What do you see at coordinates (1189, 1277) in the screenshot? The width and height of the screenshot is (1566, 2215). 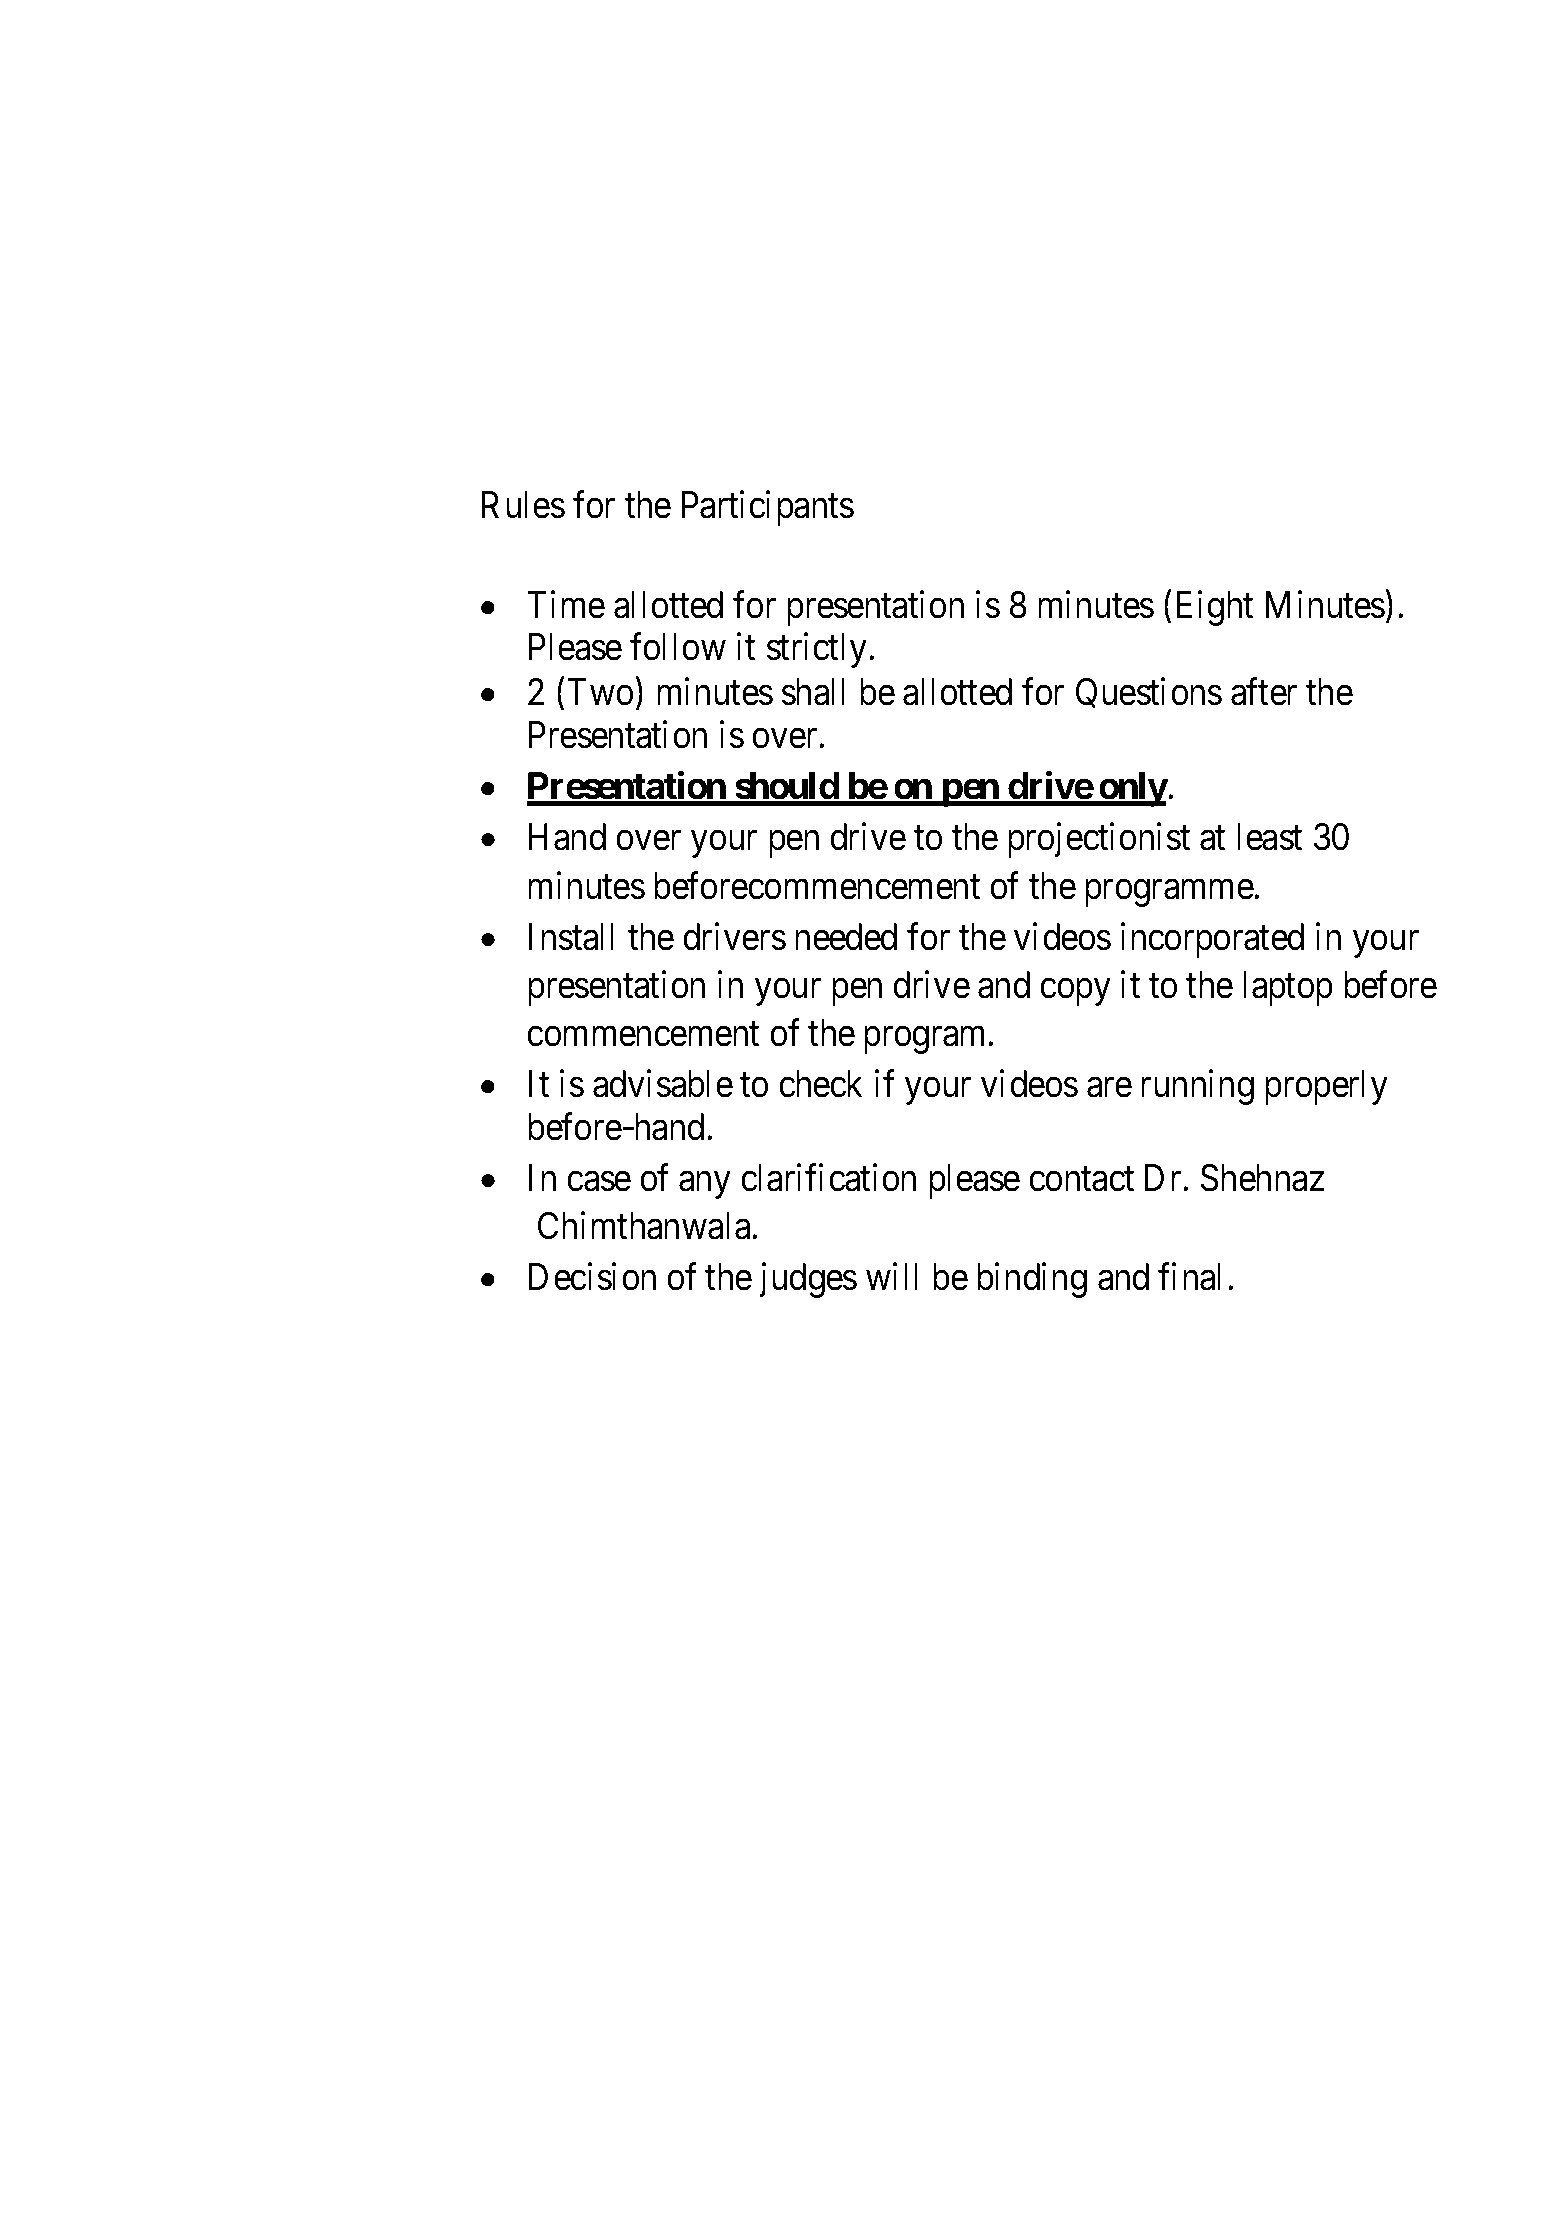 I see `final` at bounding box center [1189, 1277].
